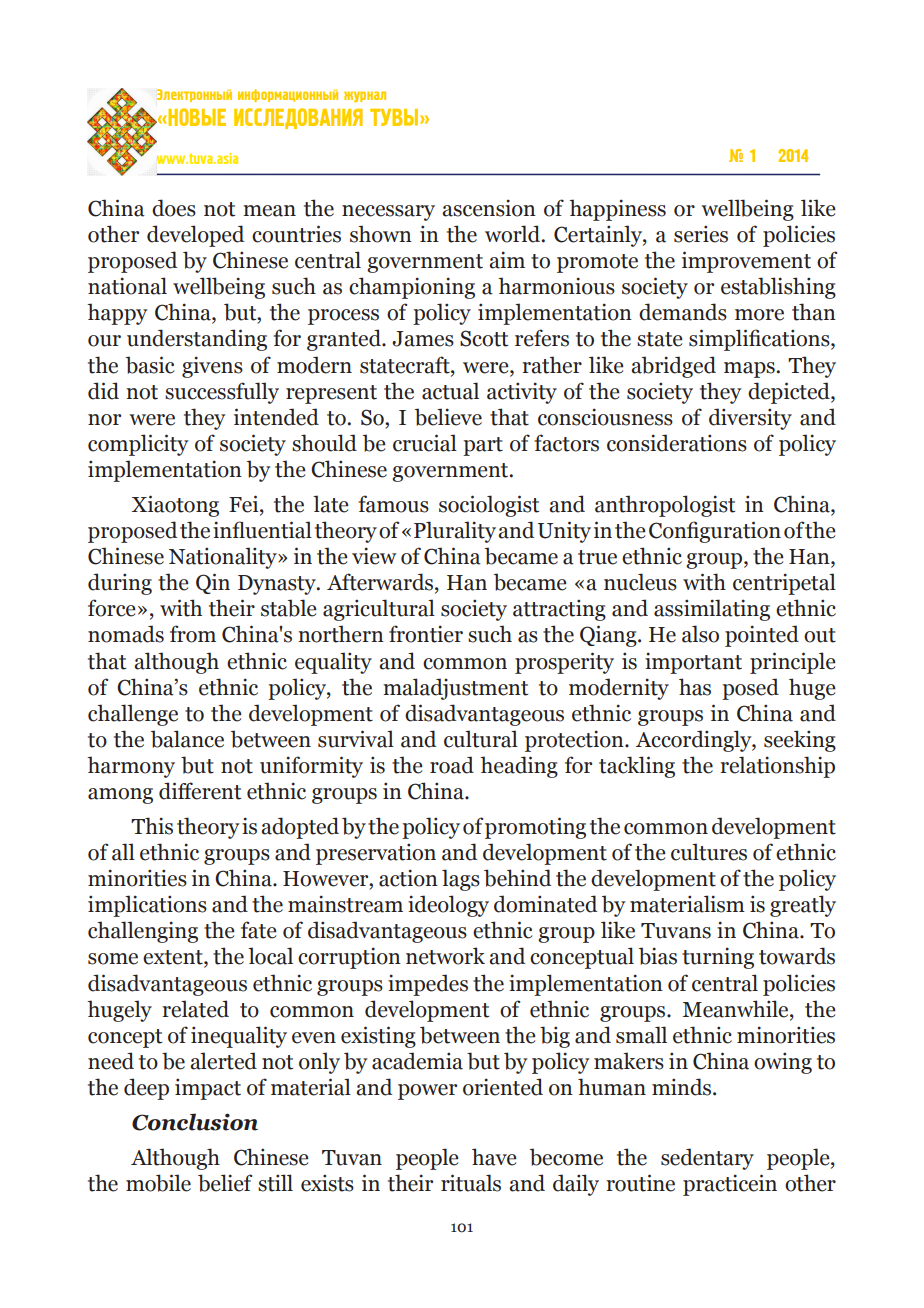 This screenshot has height=1308, width=924. What do you see at coordinates (195, 236) in the screenshot?
I see `developed` at bounding box center [195, 236].
